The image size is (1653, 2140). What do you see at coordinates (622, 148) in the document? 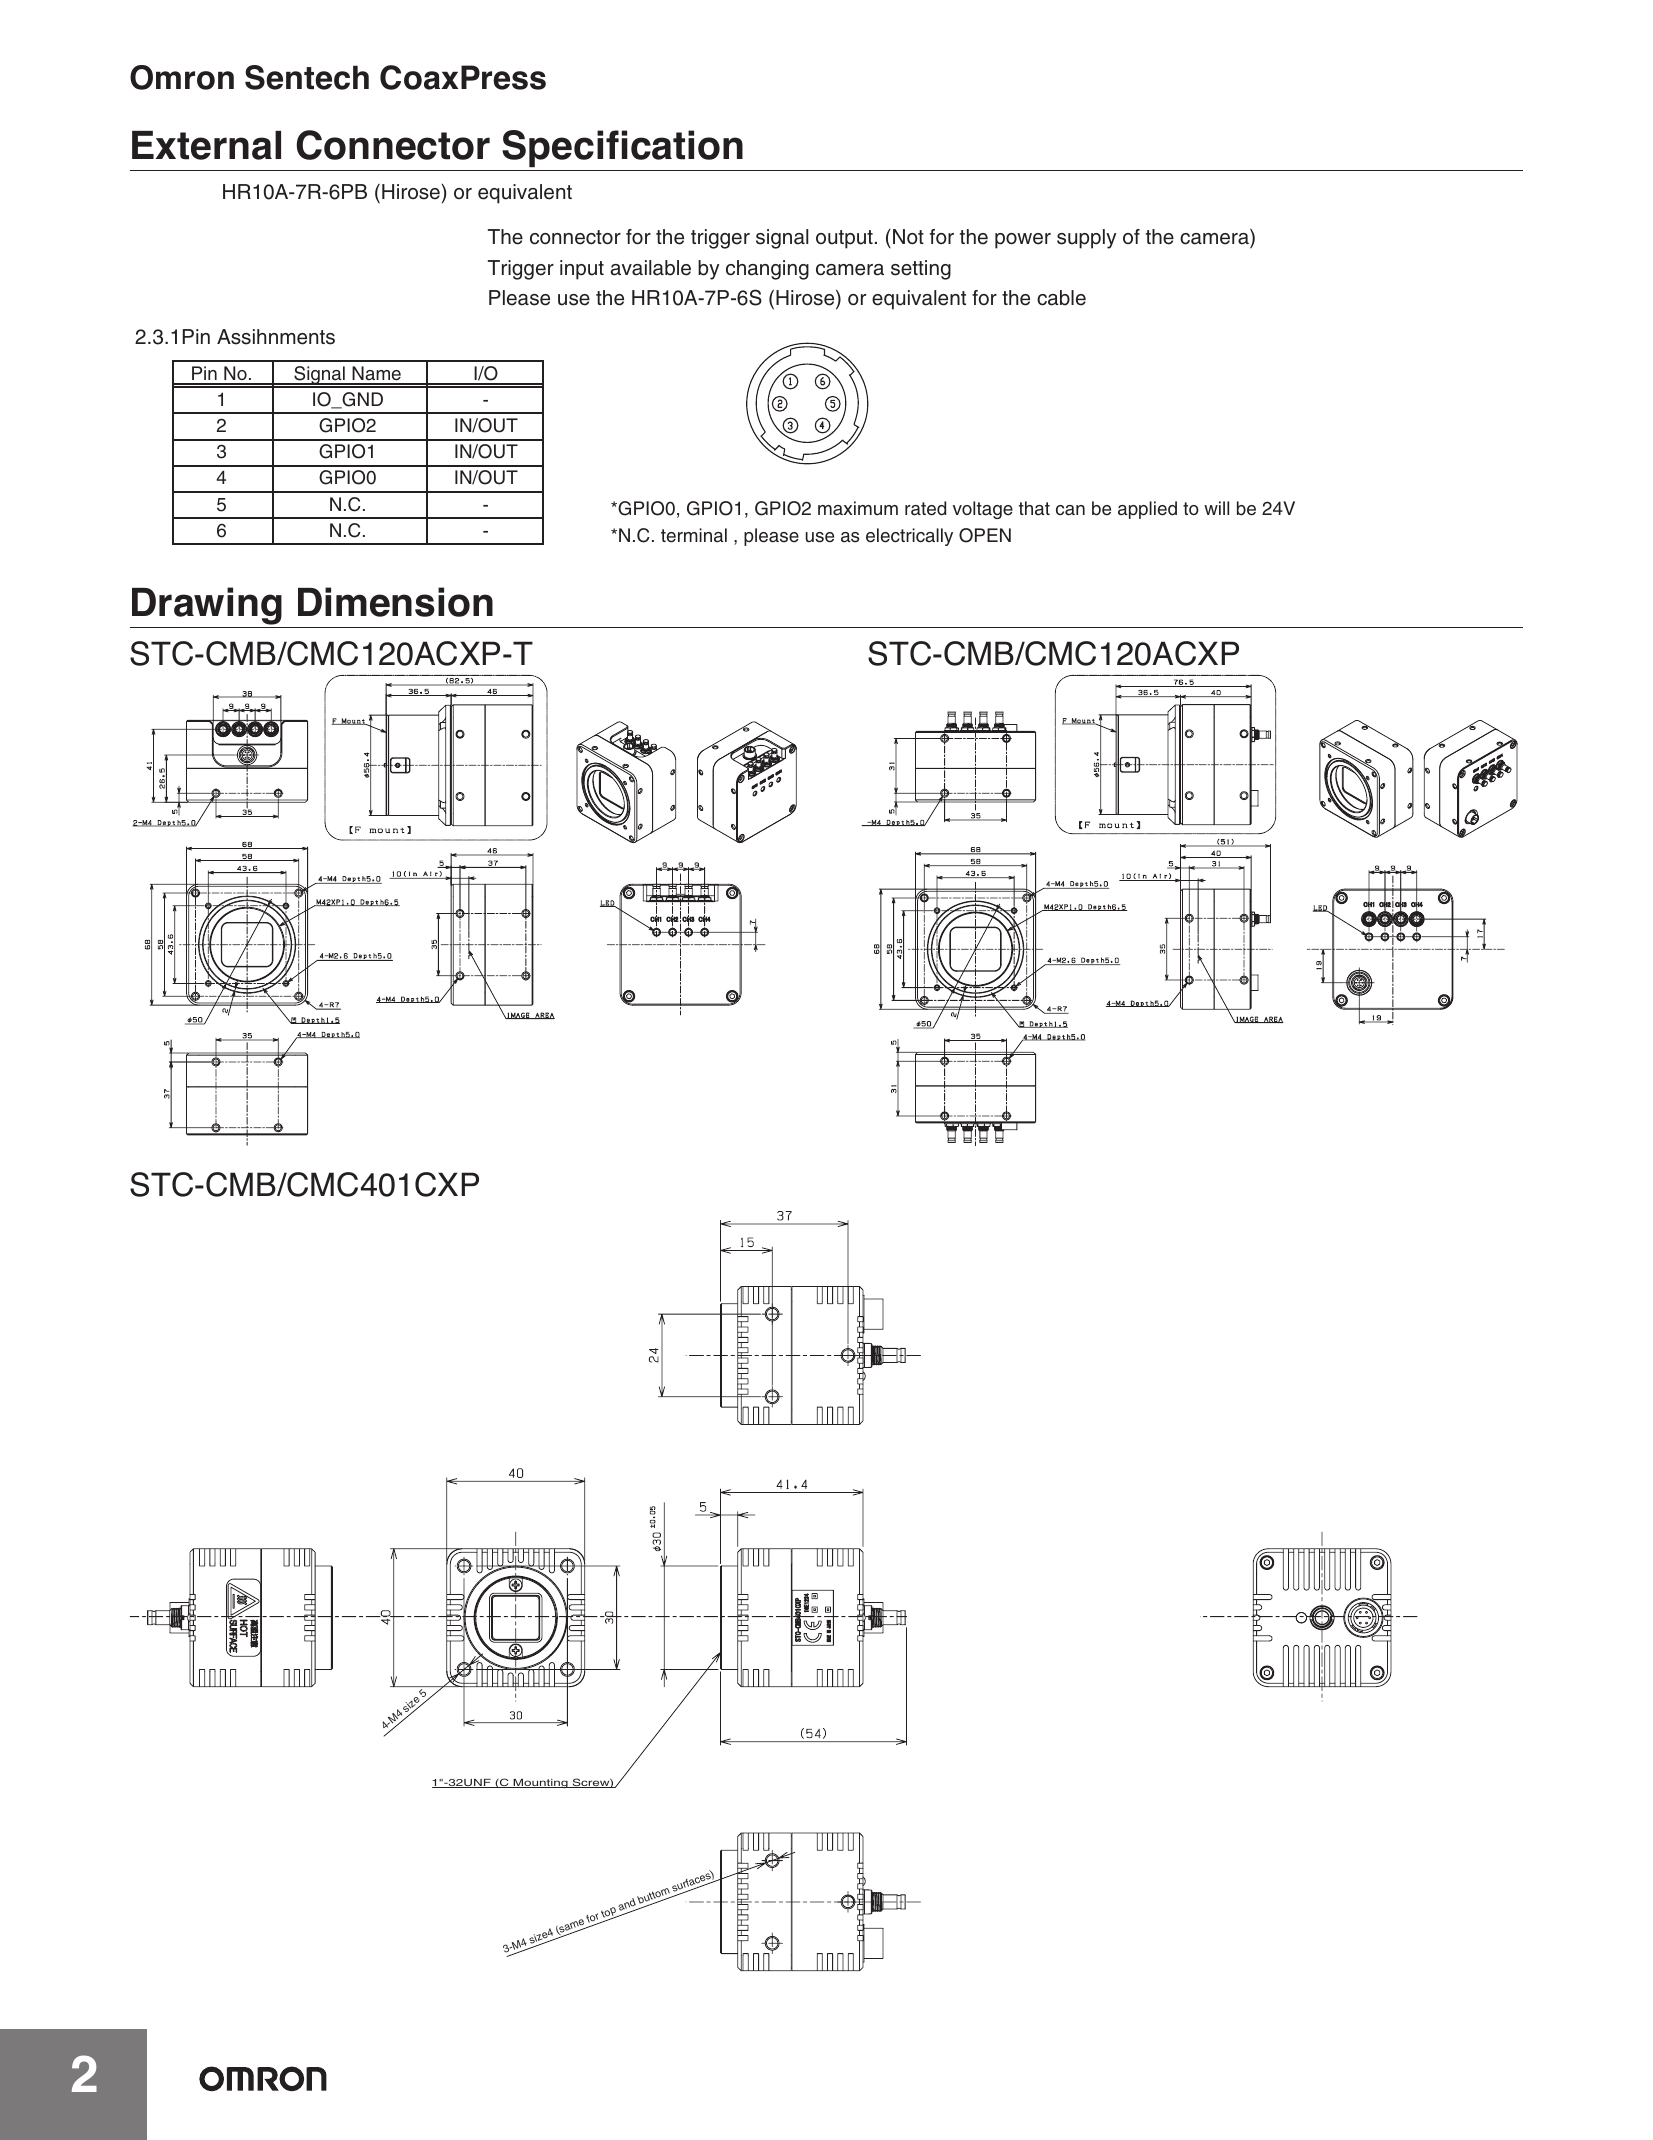
I see `Specification` at bounding box center [622, 148].
